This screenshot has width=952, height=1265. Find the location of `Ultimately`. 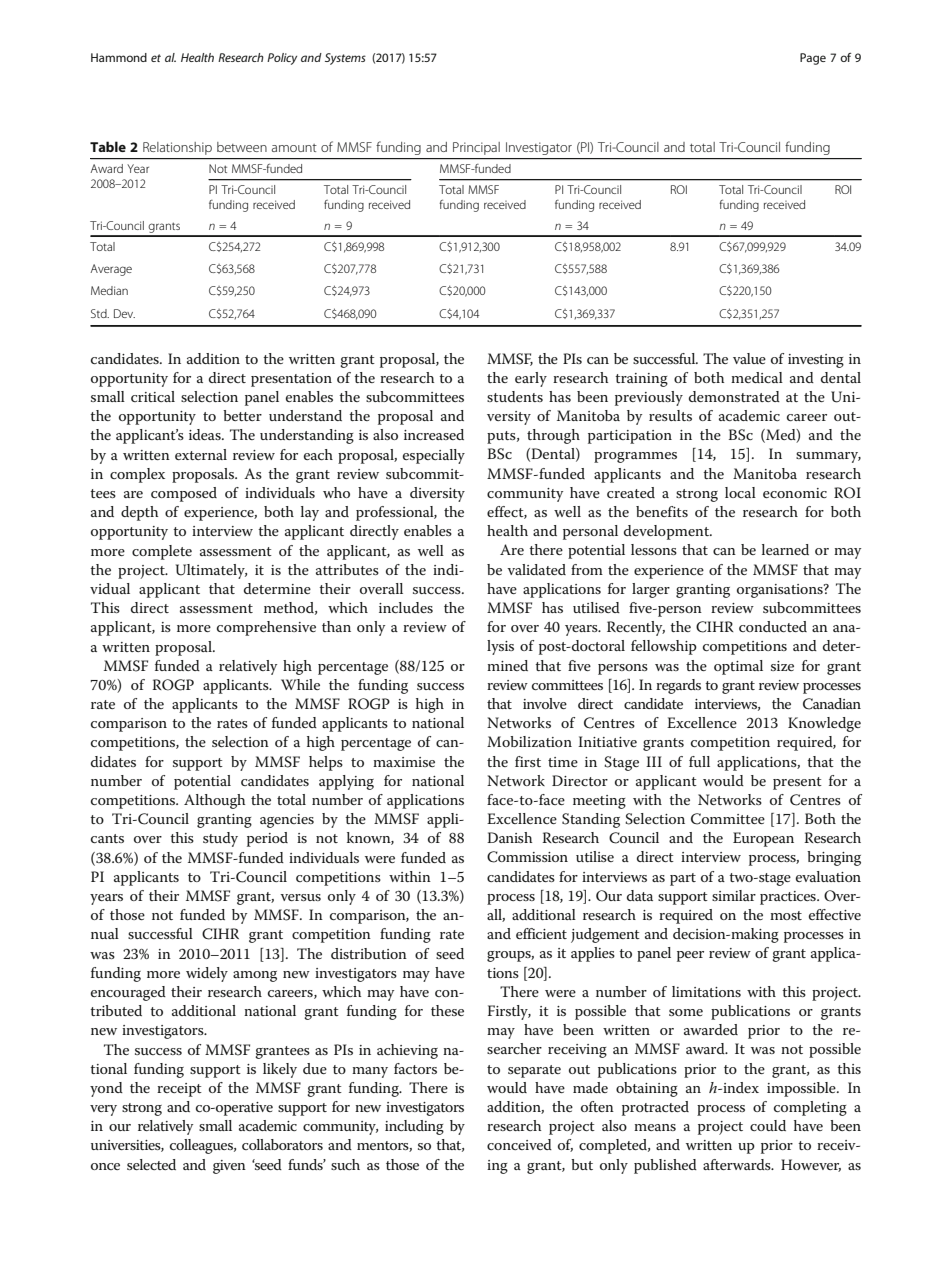

Ultimately is located at coordinates (211, 571).
